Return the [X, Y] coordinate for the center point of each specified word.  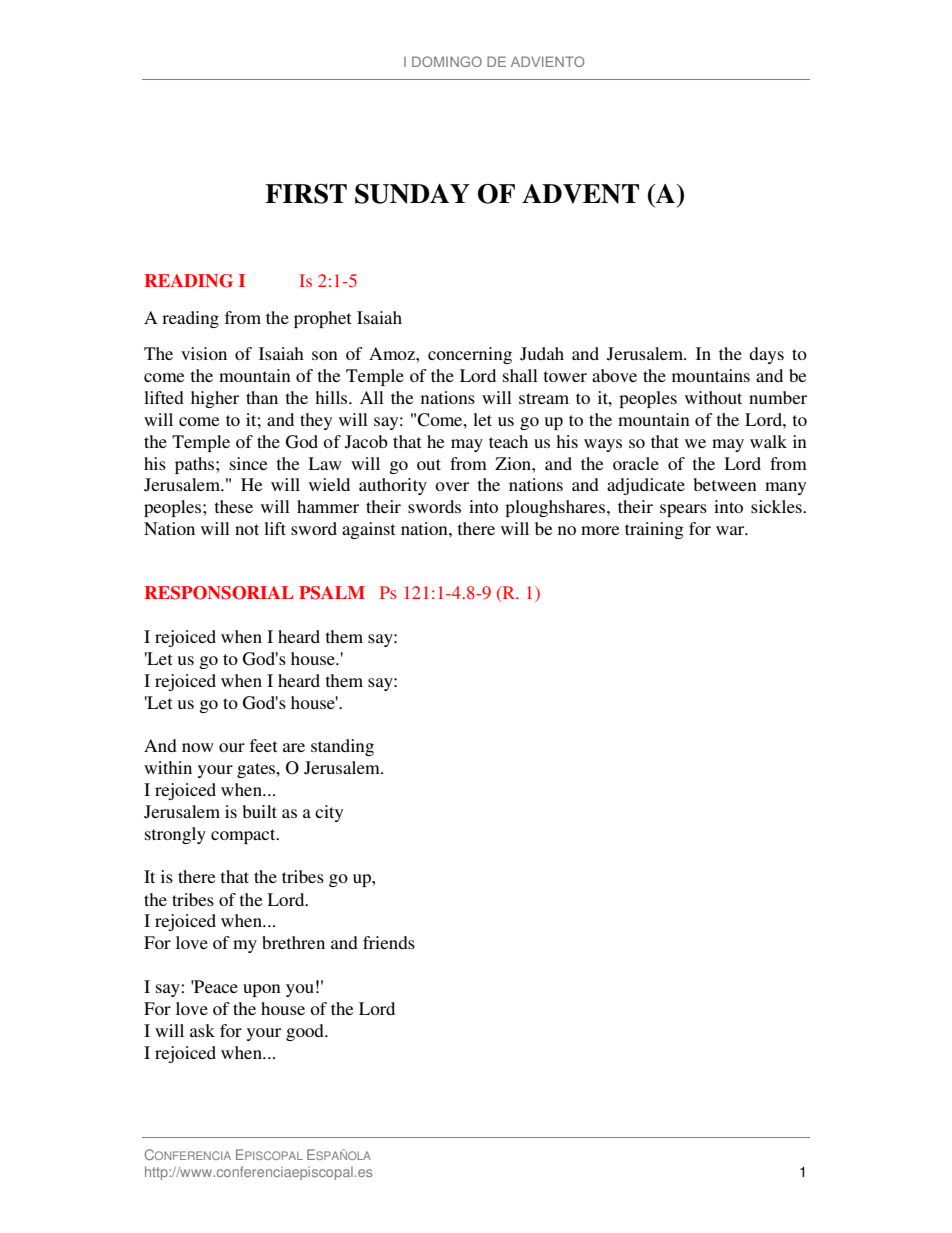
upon [262, 990]
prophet [322, 319]
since [249, 463]
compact [244, 836]
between [725, 484]
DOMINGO [447, 61]
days [766, 355]
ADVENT [580, 194]
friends [389, 942]
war [731, 530]
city [329, 813]
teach [508, 441]
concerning [470, 355]
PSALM [332, 593]
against [368, 530]
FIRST [306, 194]
